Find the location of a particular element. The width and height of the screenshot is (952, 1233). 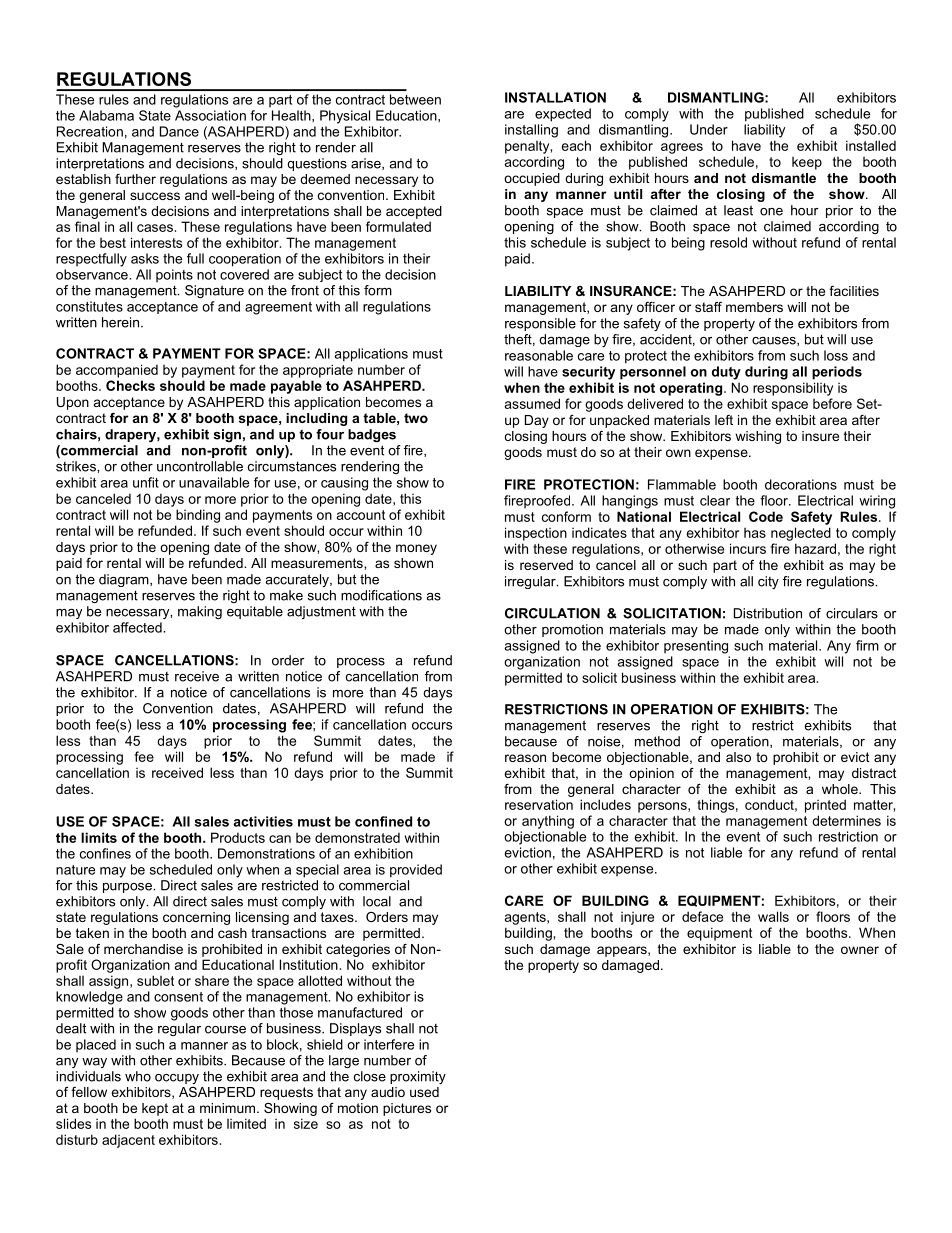

keep is located at coordinates (807, 163).
